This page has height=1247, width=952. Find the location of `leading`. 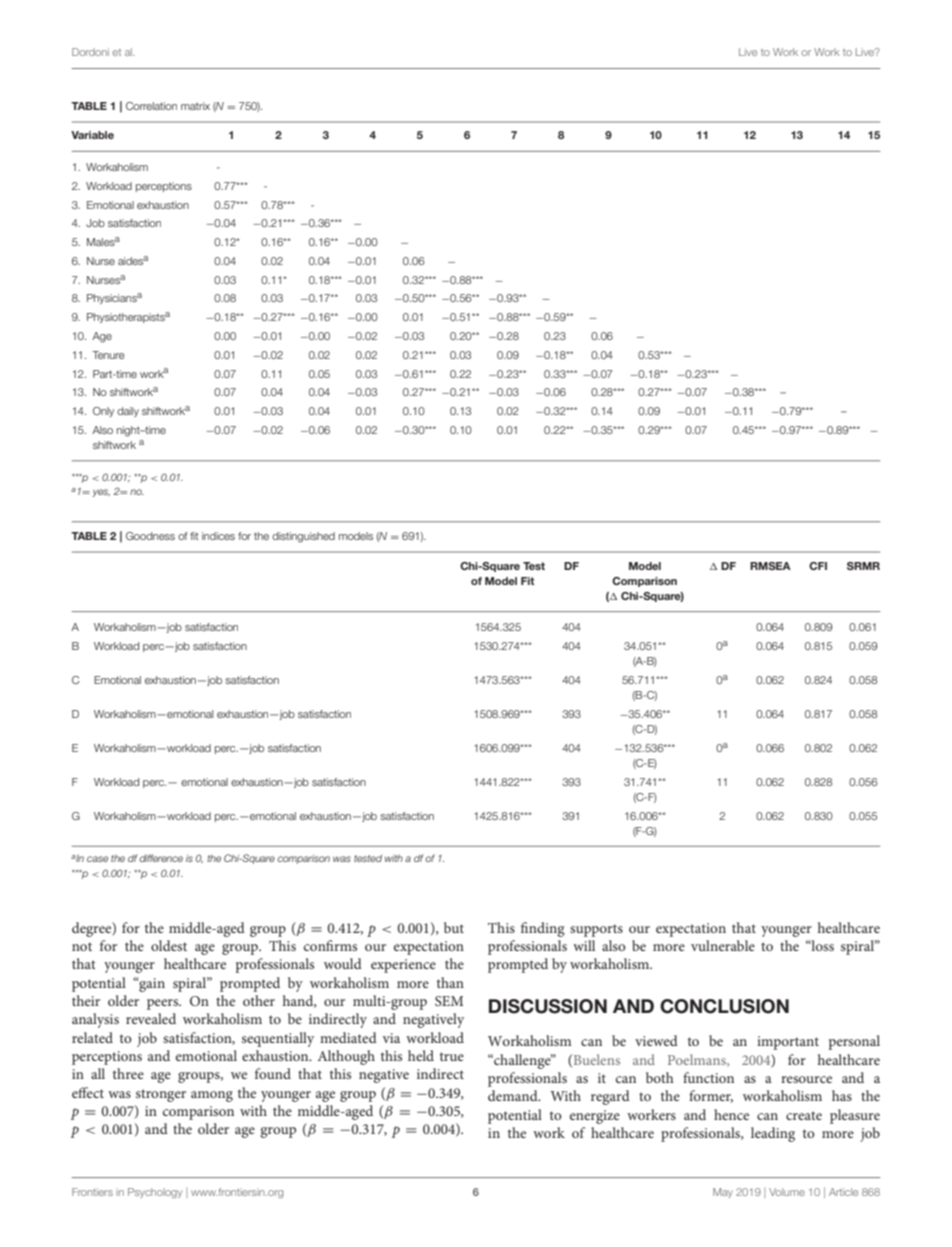

leading is located at coordinates (773, 1134).
